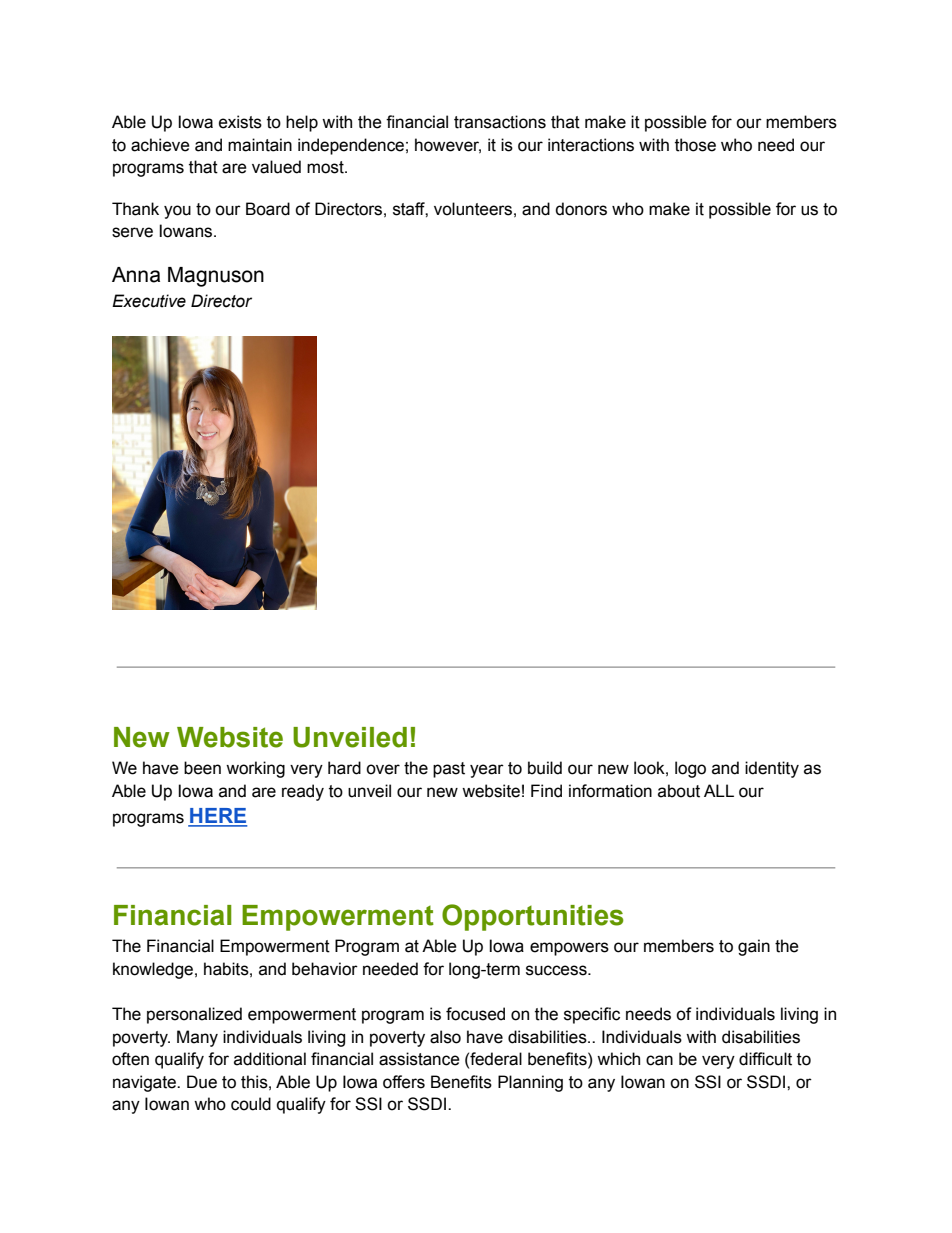 The height and width of the screenshot is (1233, 952). What do you see at coordinates (695, 145) in the screenshot?
I see `those` at bounding box center [695, 145].
